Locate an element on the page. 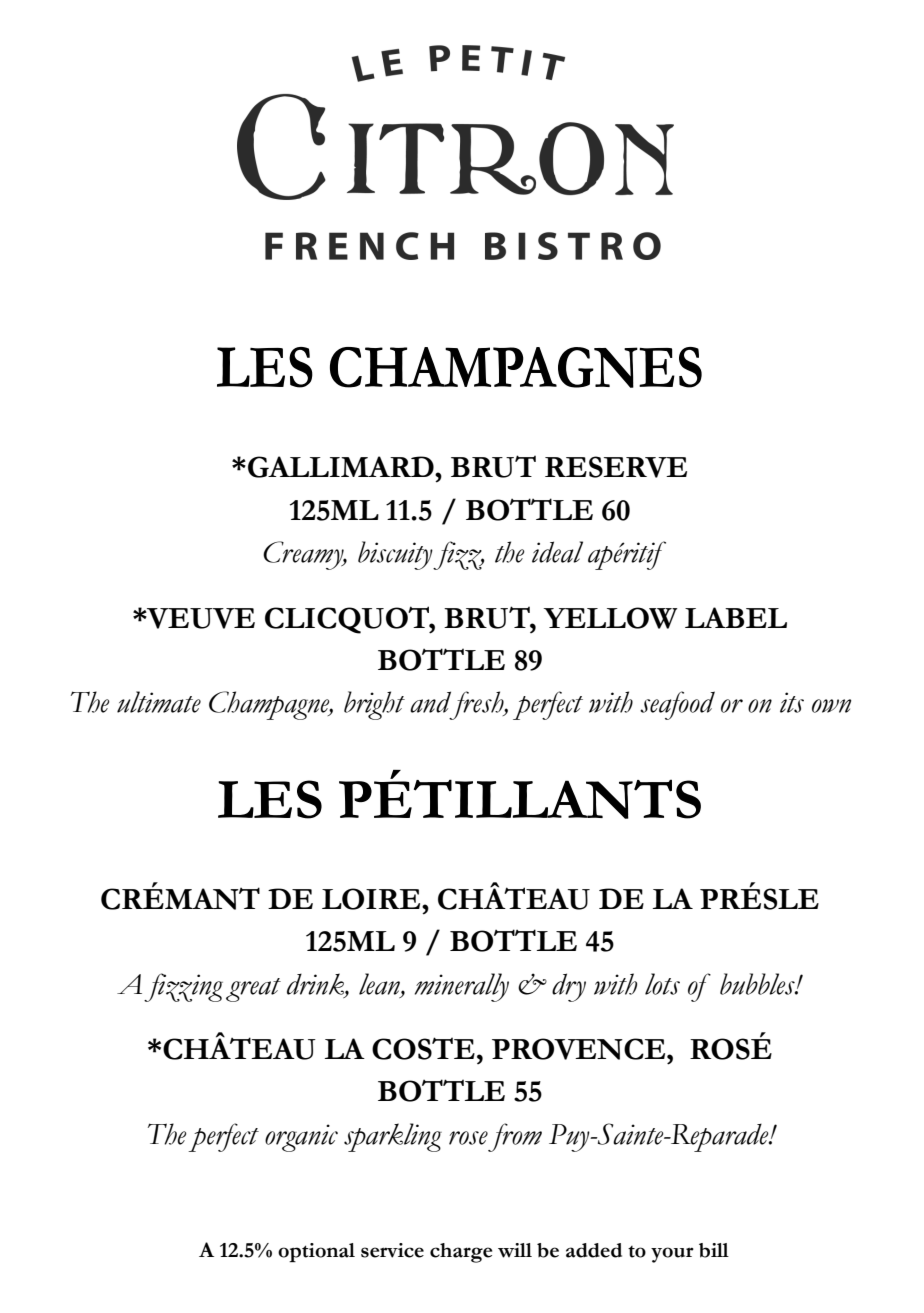 The image size is (924, 1313). LOIRE is located at coordinates (372, 899).
